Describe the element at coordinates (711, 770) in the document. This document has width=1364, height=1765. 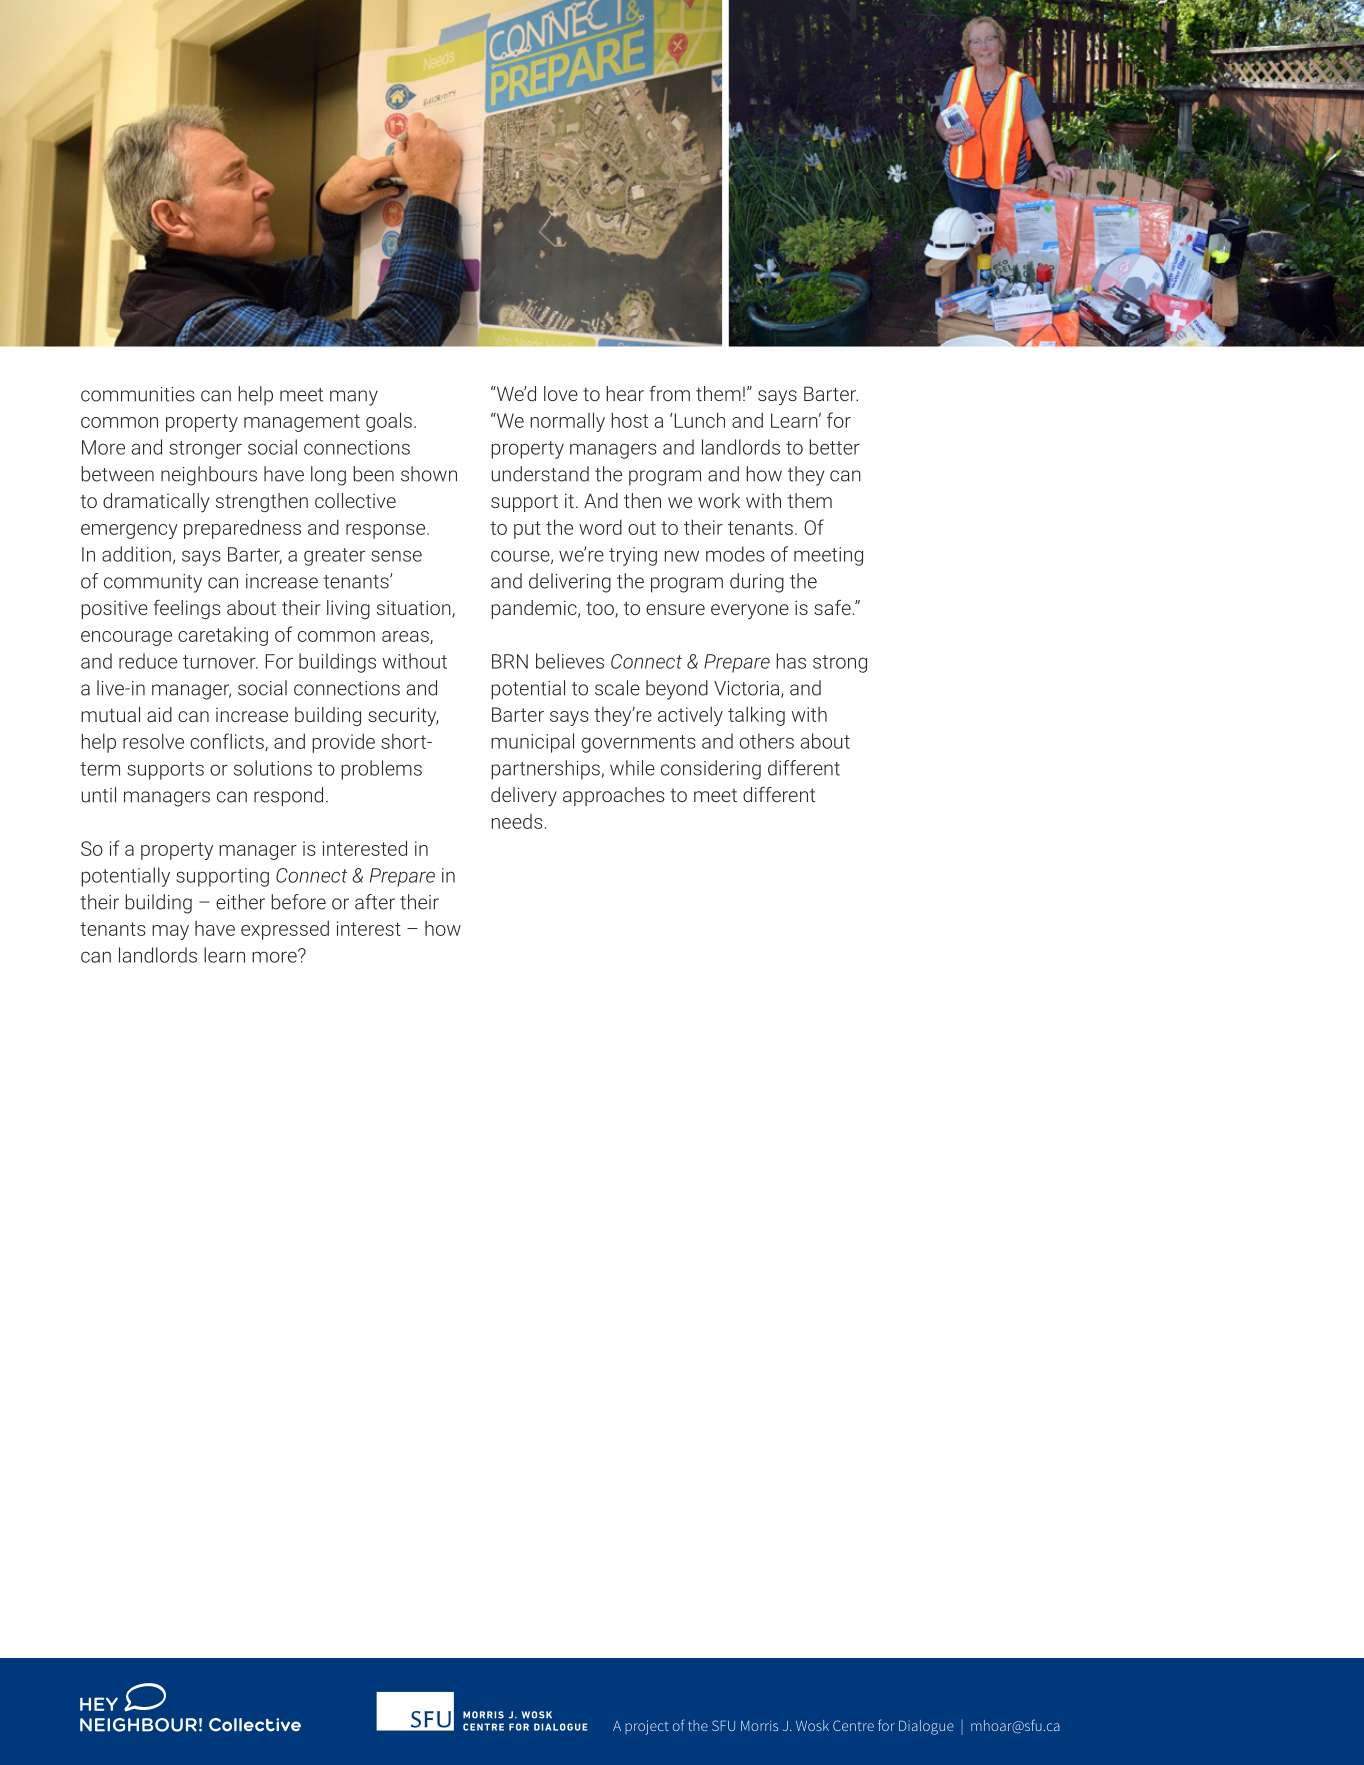
I see `considering` at that location.
